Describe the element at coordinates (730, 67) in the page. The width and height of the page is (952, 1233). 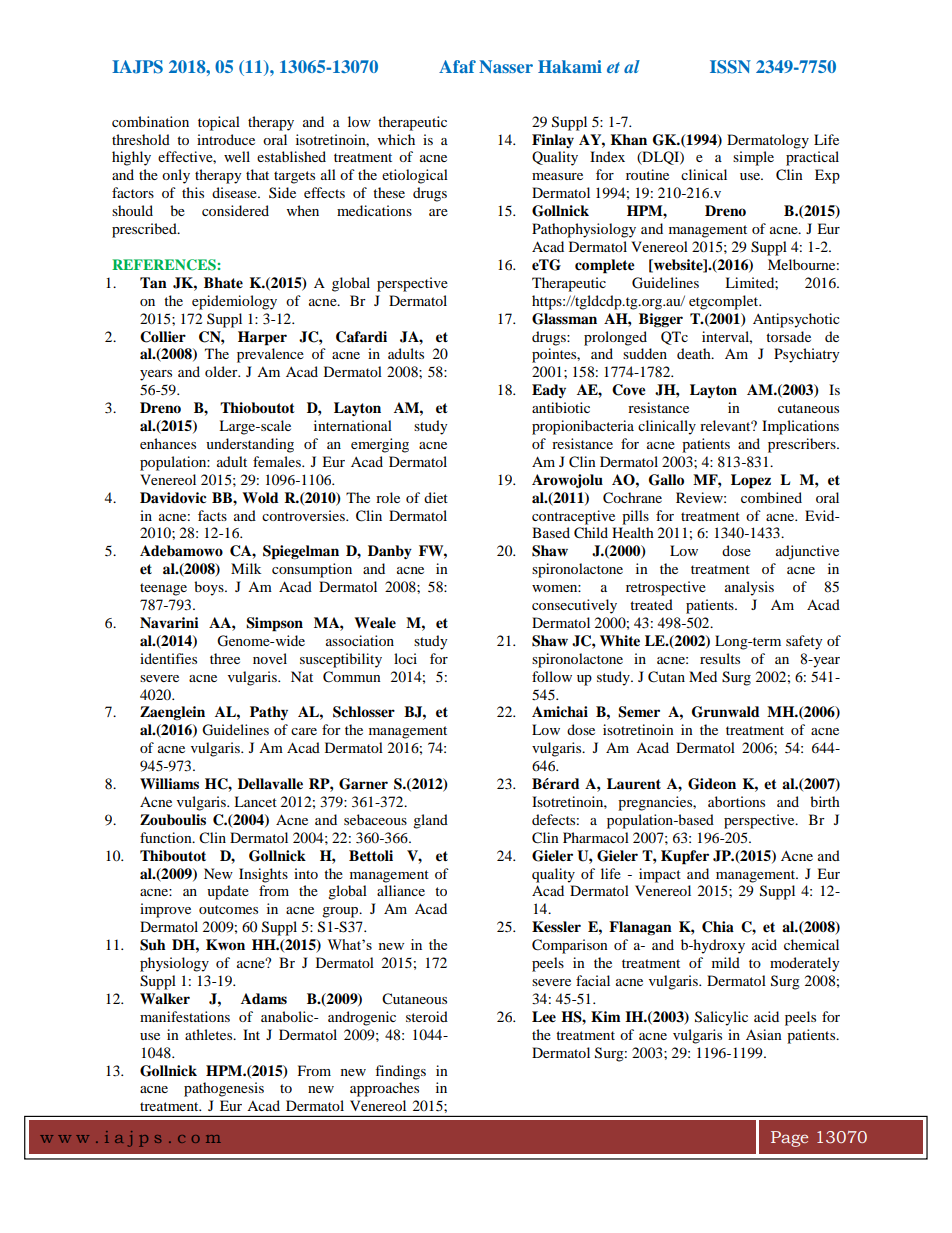
I see `ISSN` at that location.
